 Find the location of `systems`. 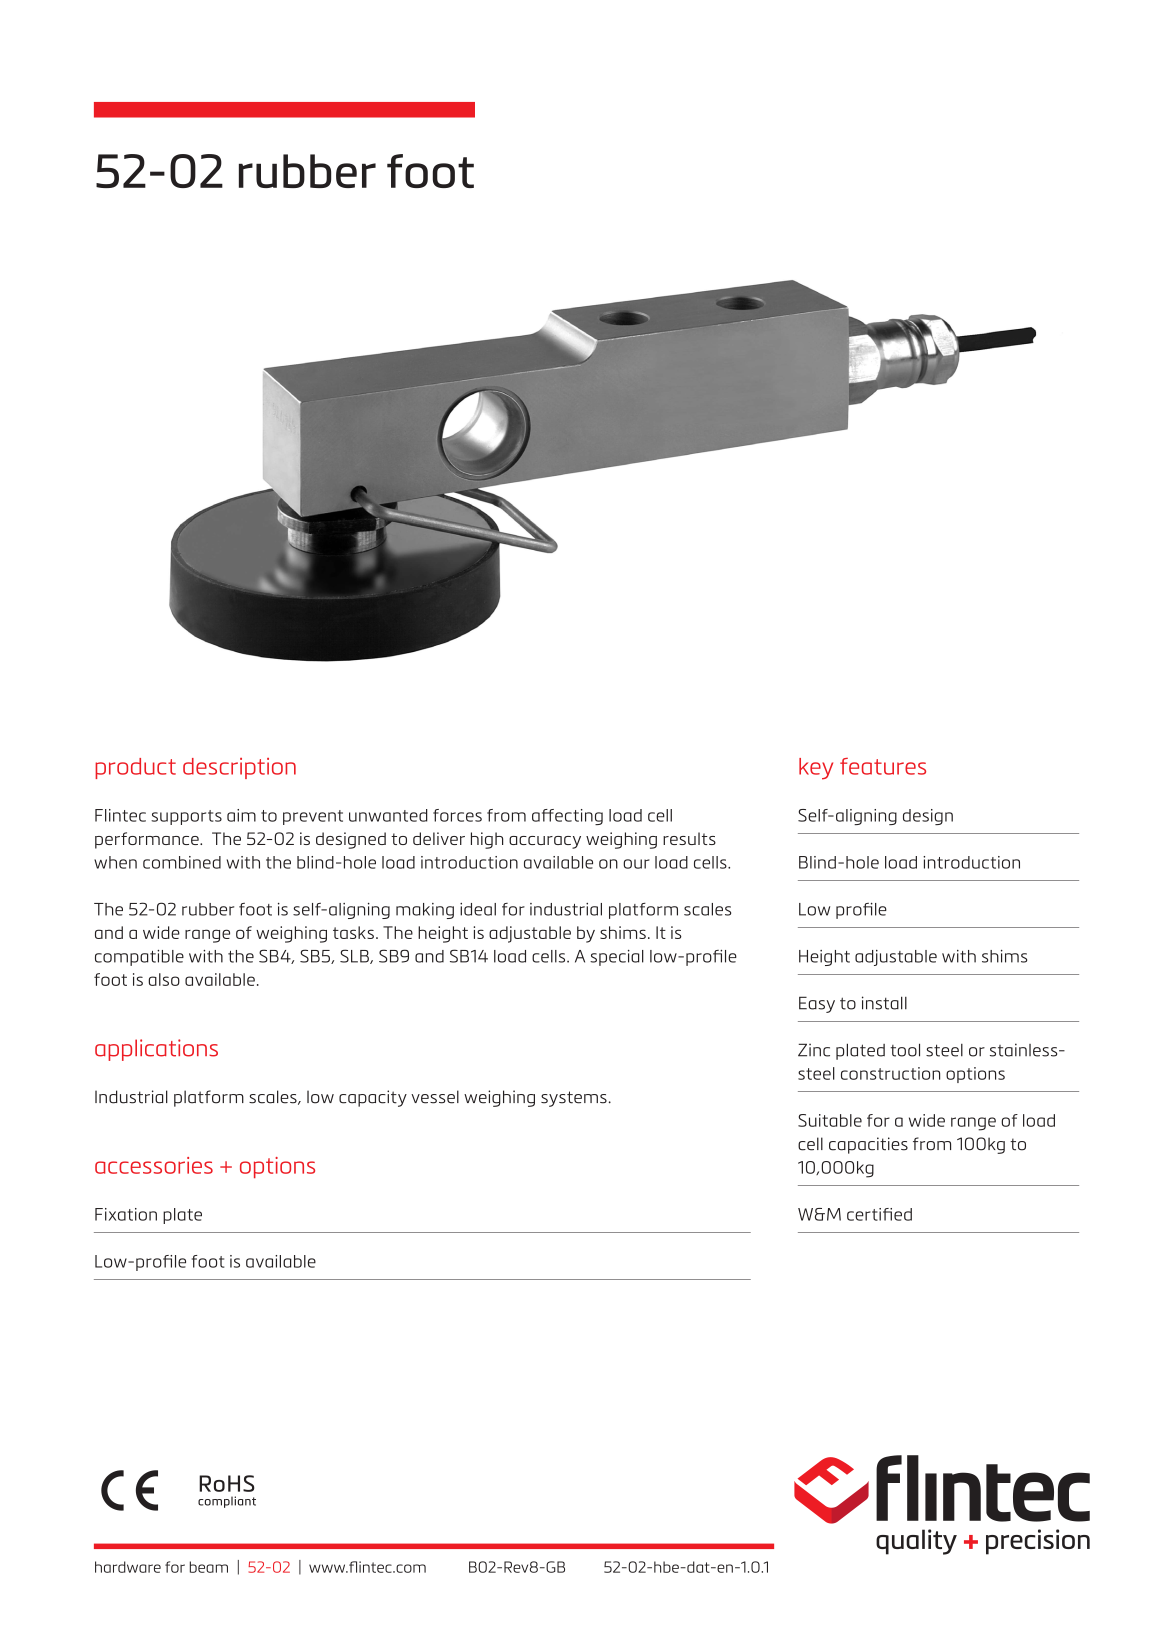

systems is located at coordinates (574, 1099).
